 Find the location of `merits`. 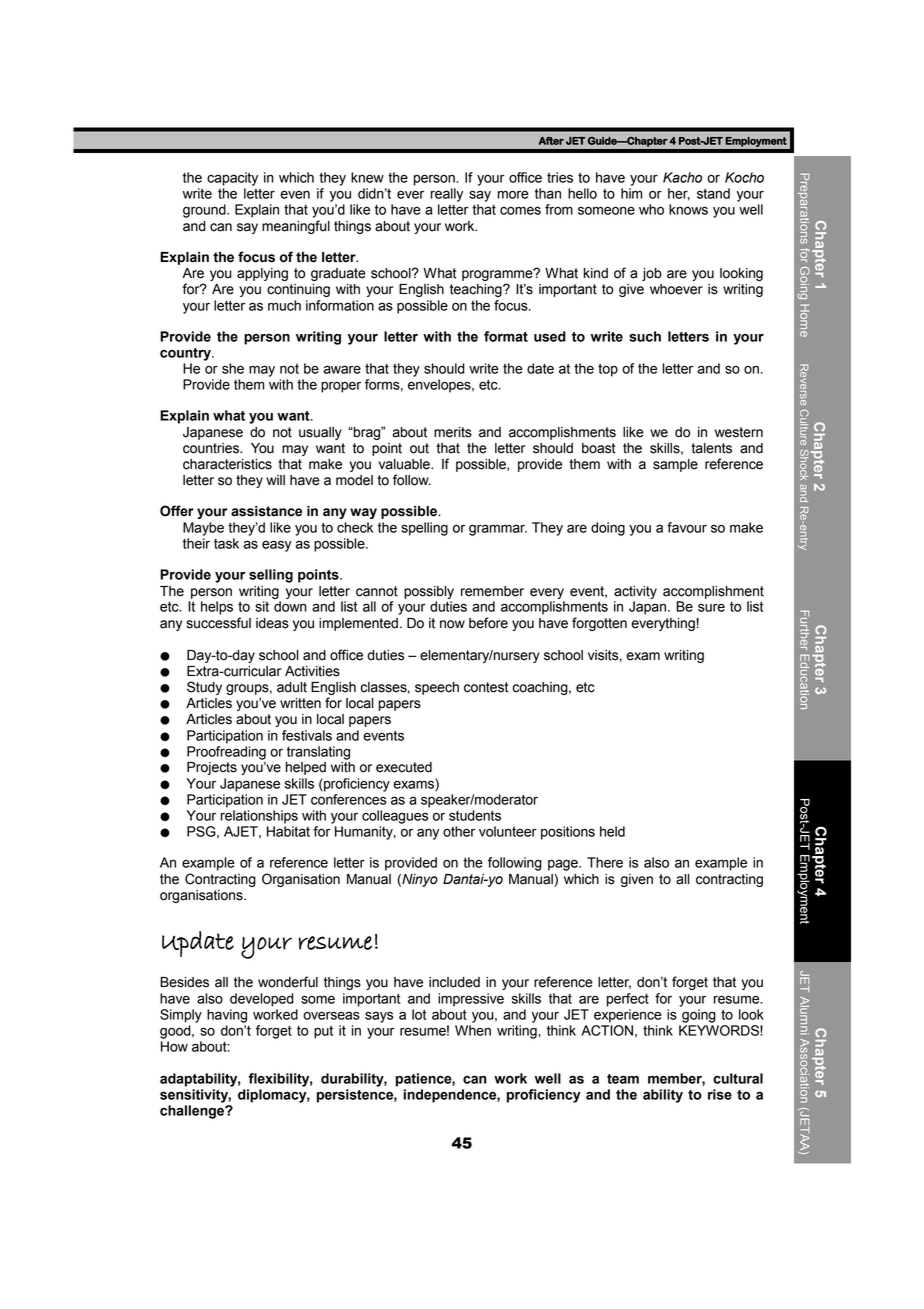

merits is located at coordinates (453, 432).
